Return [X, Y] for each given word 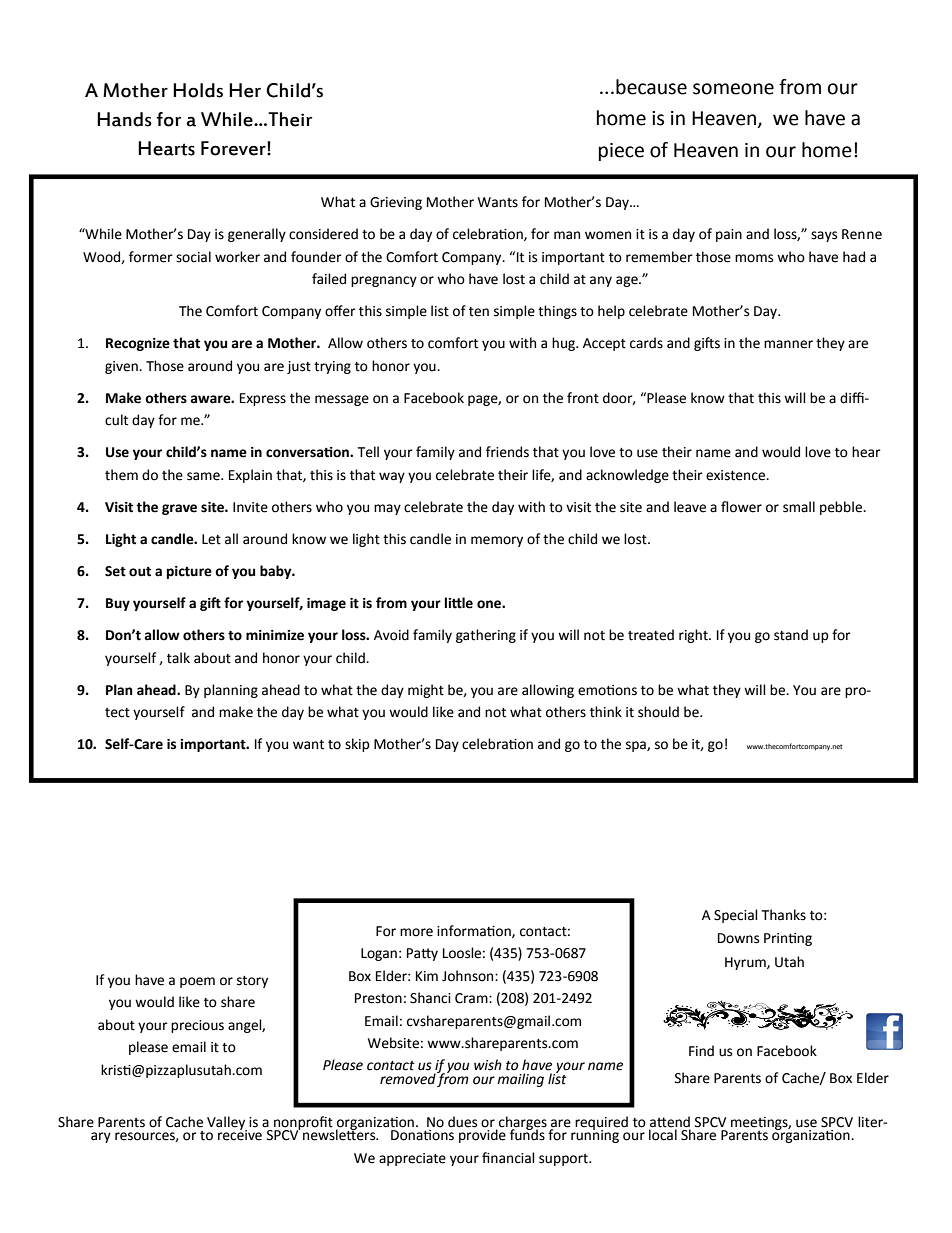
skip [357, 745]
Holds [198, 90]
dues [462, 1122]
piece [621, 152]
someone [733, 89]
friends [507, 452]
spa [637, 746]
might [426, 691]
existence [737, 475]
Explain [250, 476]
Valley [227, 1124]
